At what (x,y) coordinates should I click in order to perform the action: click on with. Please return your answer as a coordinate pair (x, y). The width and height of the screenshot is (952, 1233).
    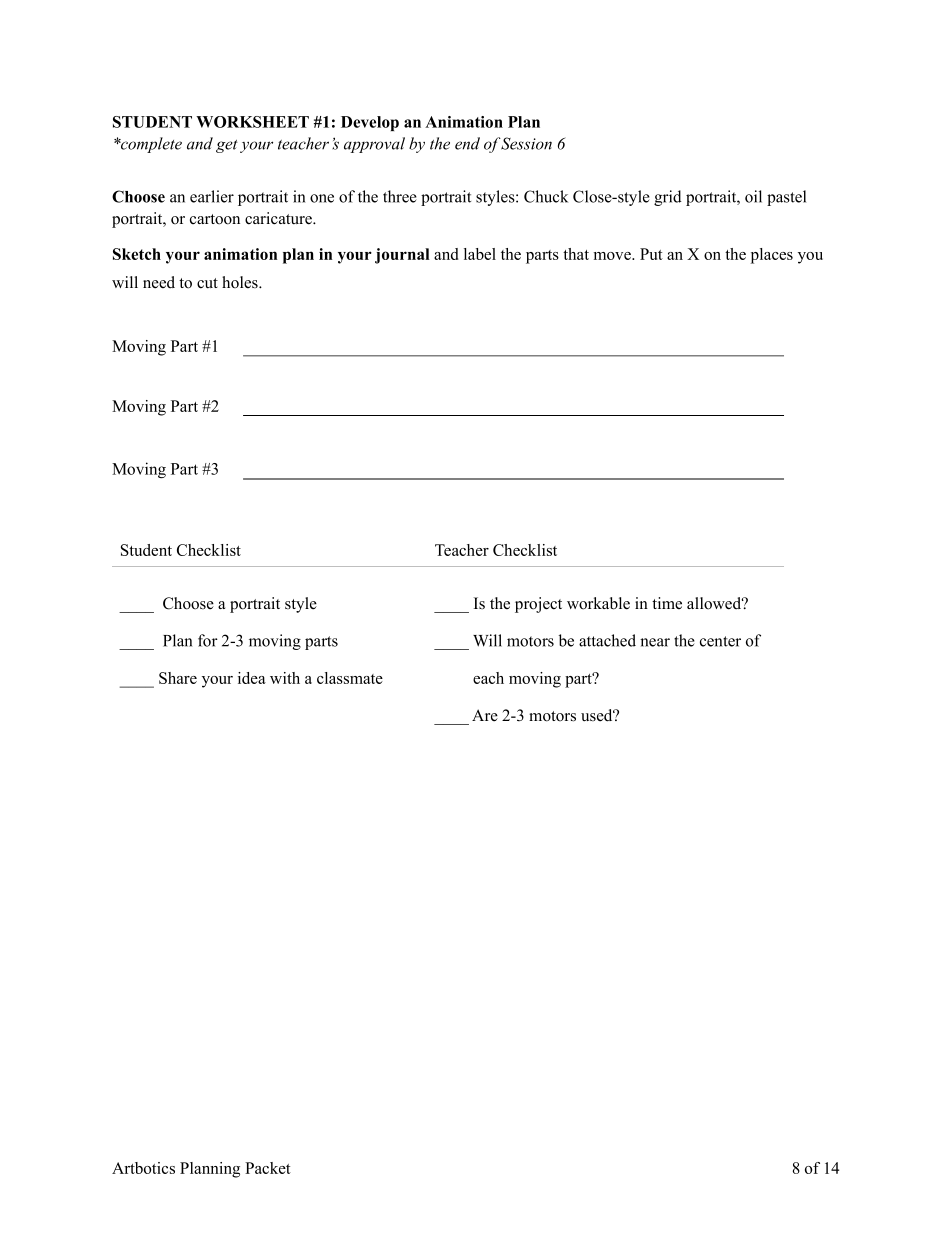
    Looking at the image, I should click on (285, 678).
